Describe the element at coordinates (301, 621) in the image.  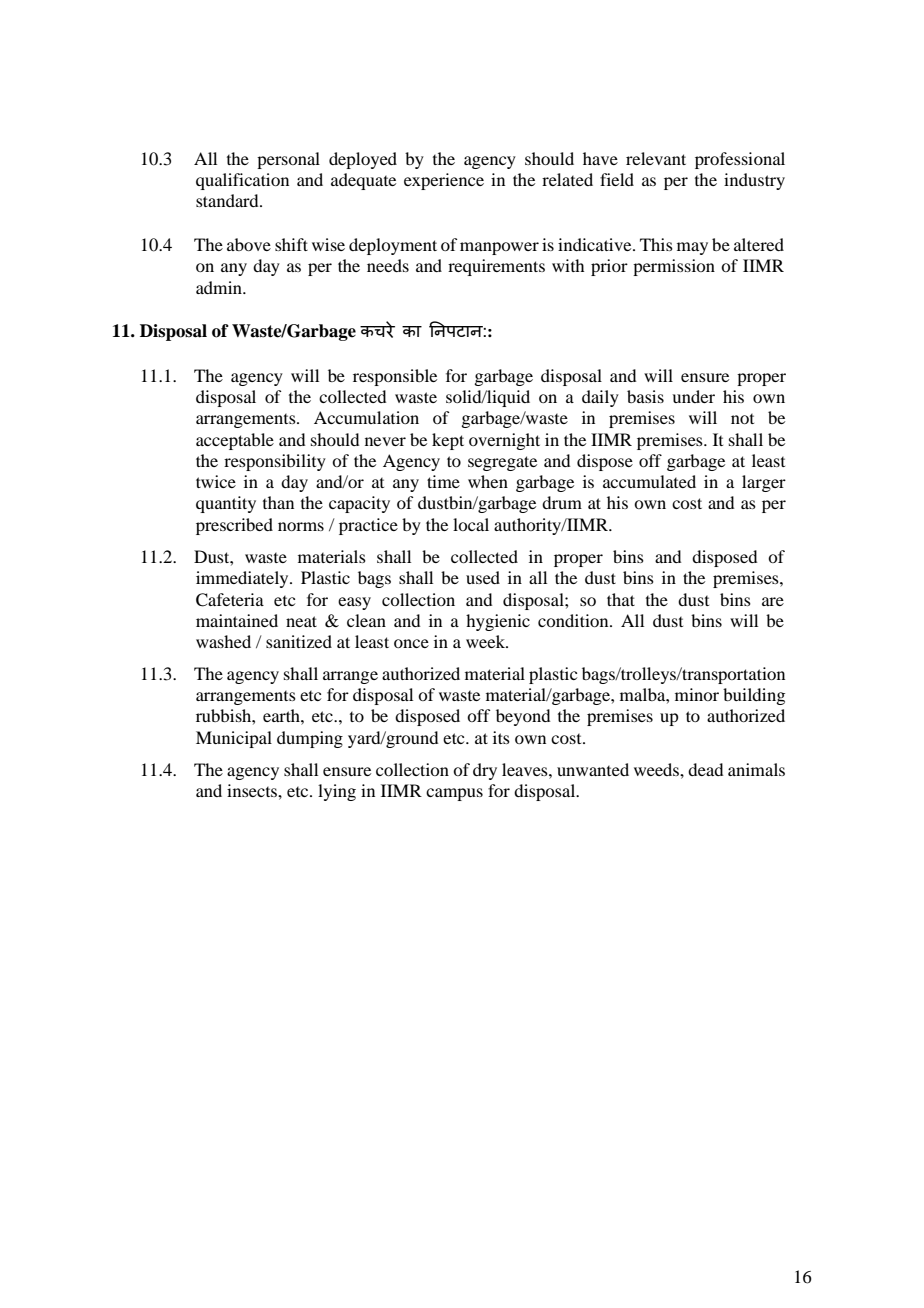
I see `neat` at that location.
